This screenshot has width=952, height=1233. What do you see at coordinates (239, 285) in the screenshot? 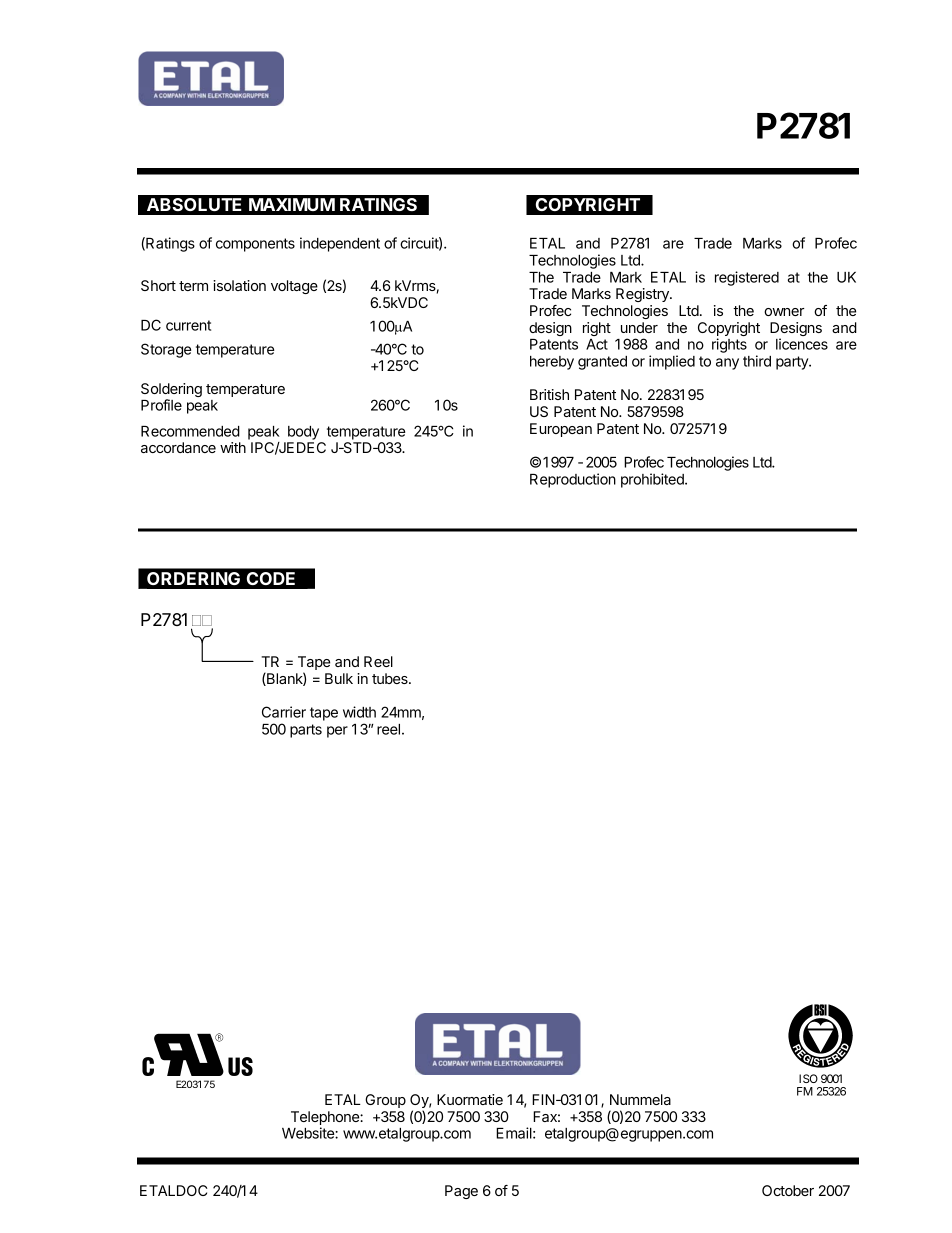
I see `isolation` at bounding box center [239, 285].
